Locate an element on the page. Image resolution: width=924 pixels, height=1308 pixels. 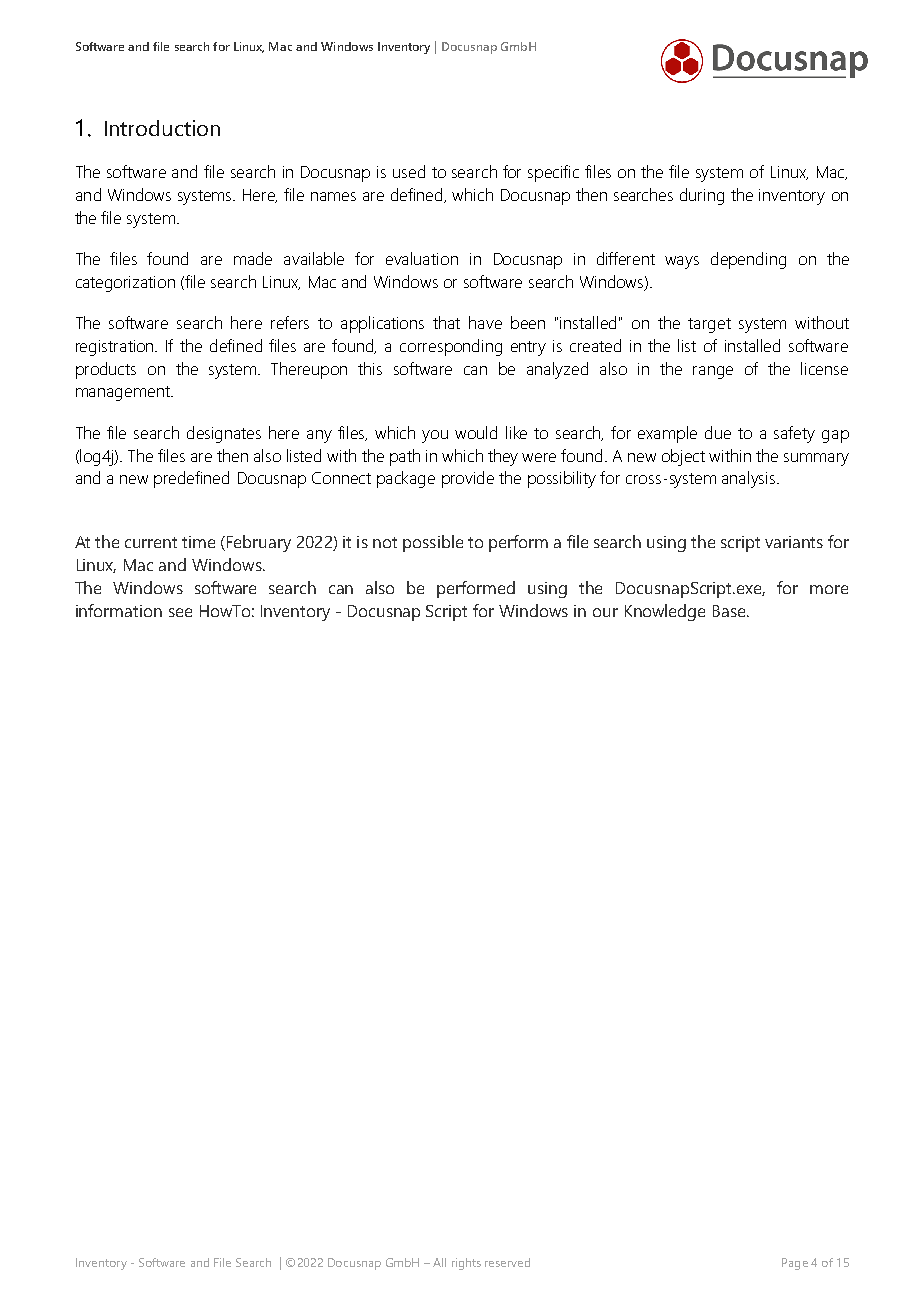
during is located at coordinates (702, 196).
